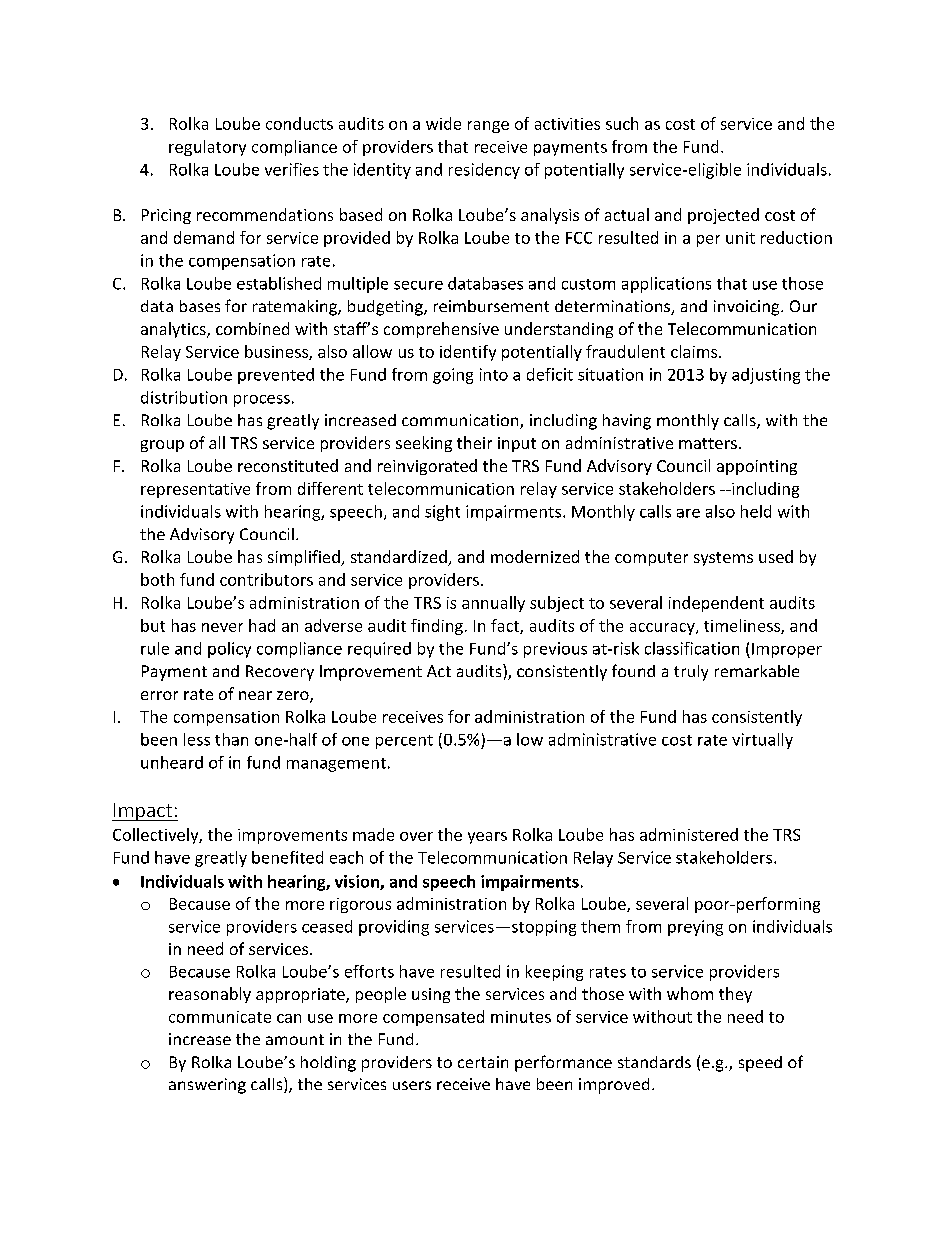 Image resolution: width=952 pixels, height=1233 pixels. Describe the element at coordinates (287, 857) in the image. I see `benefited` at that location.
